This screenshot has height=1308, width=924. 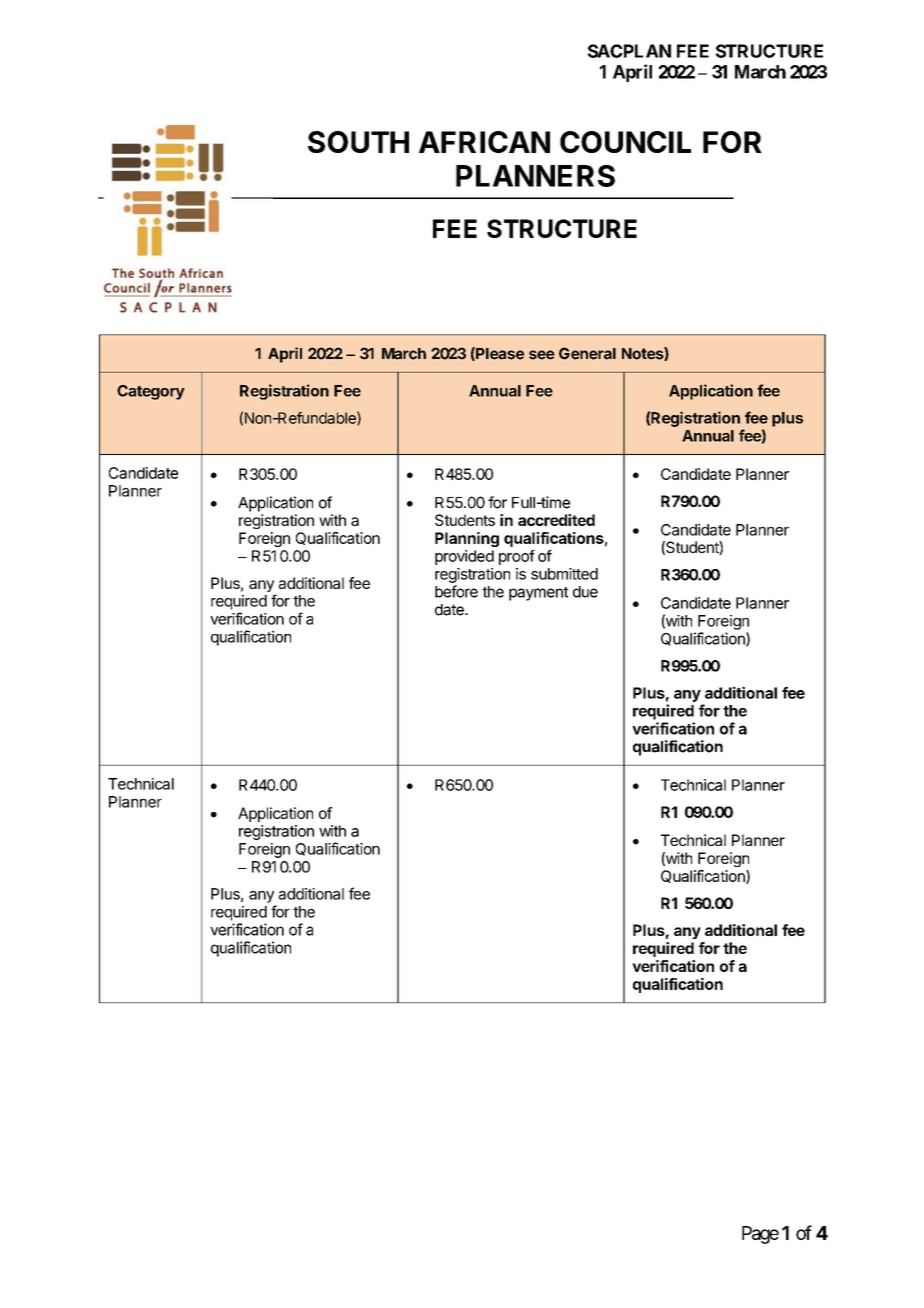 I want to click on proof, so click(x=517, y=557).
